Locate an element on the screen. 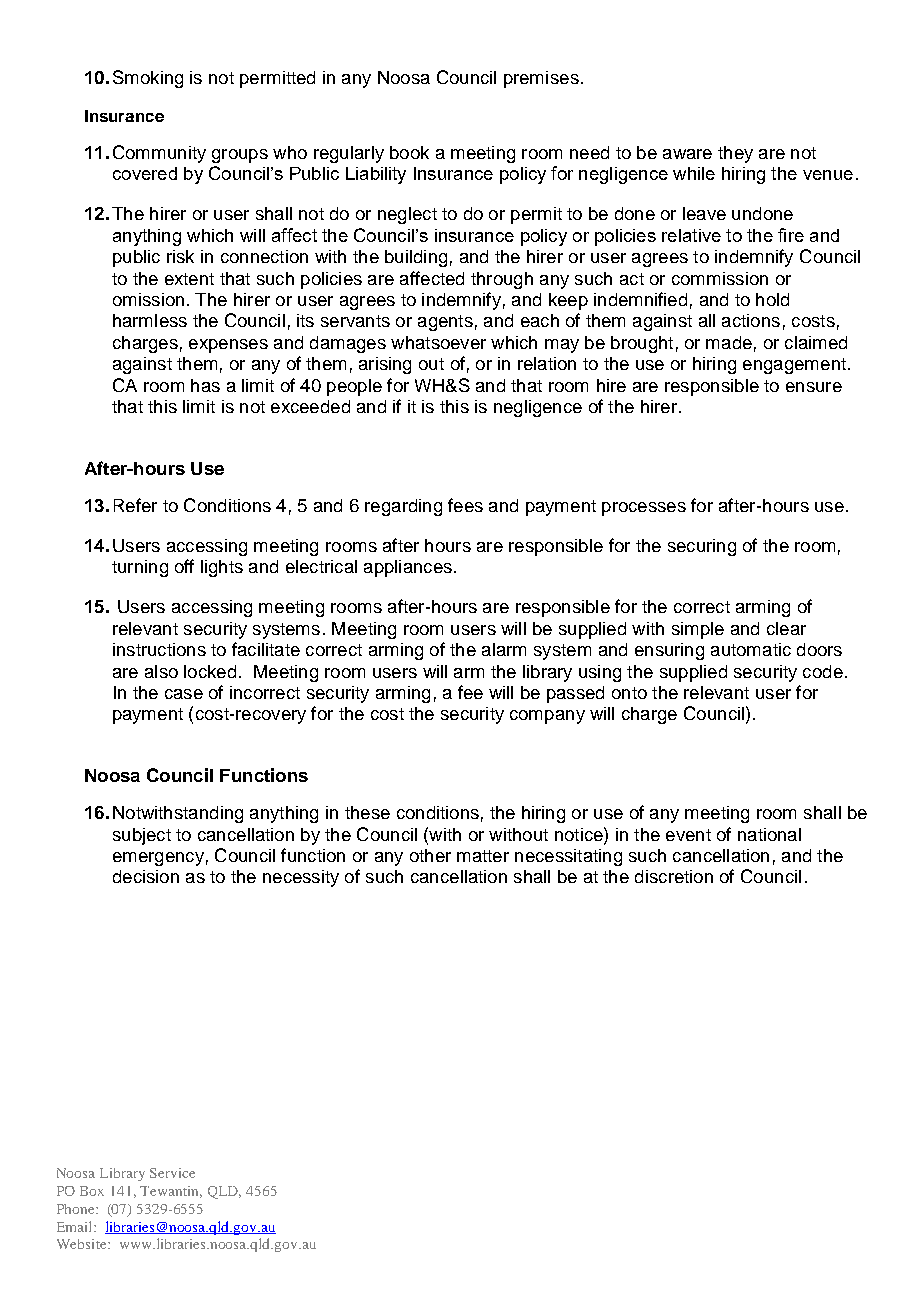  automatic is located at coordinates (751, 649).
